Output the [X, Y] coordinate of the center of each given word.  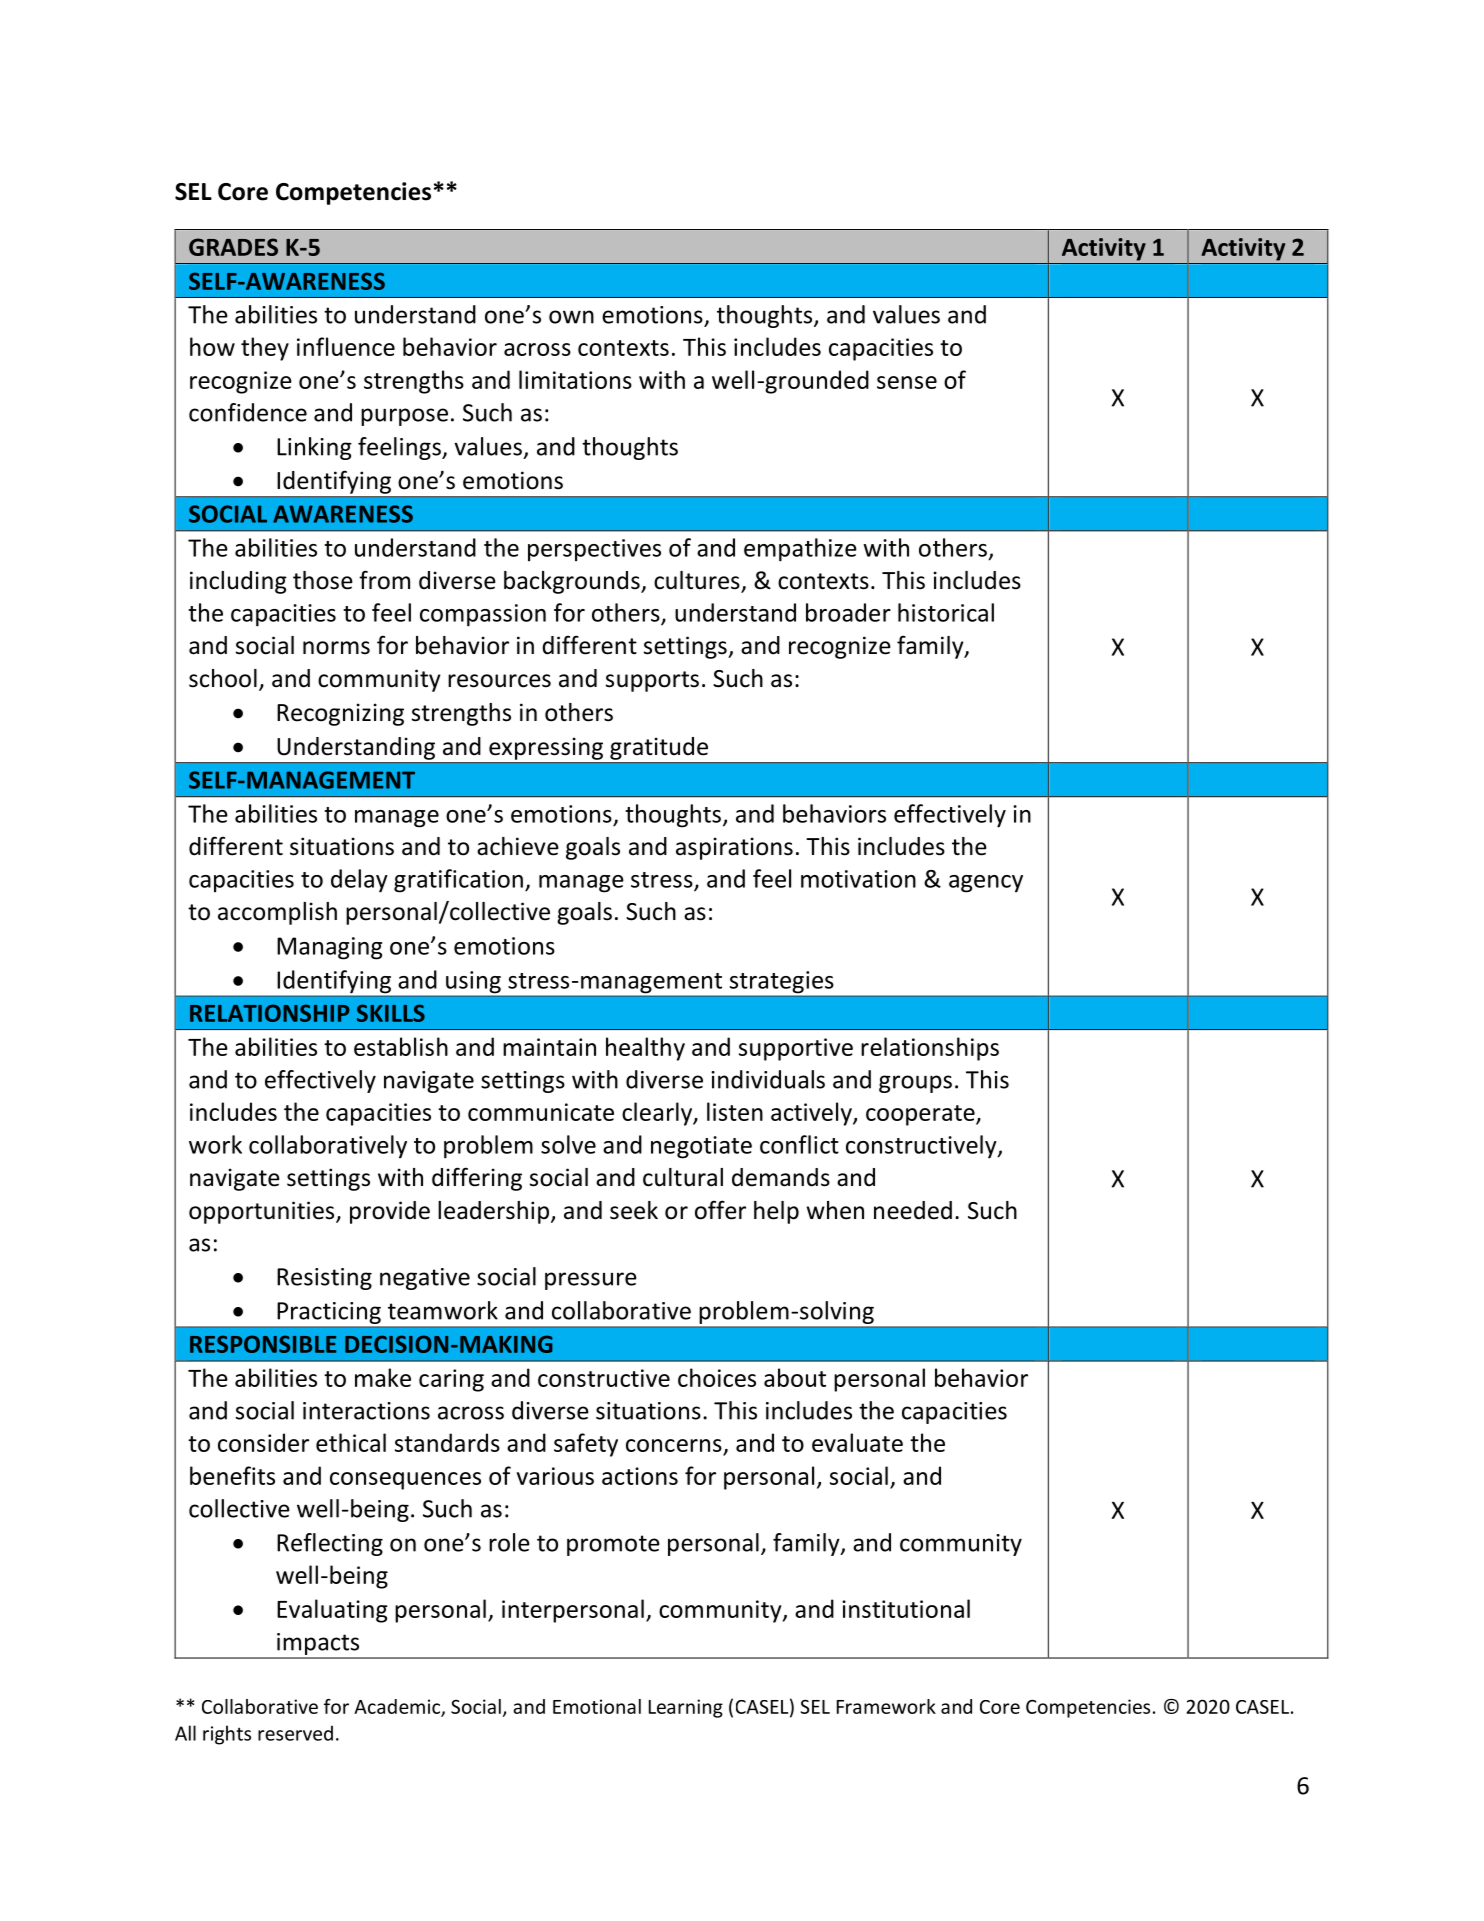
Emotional [597, 1706]
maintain [549, 1047]
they [265, 349]
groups [915, 1084]
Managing [329, 948]
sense [907, 382]
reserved [295, 1733]
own [571, 317]
